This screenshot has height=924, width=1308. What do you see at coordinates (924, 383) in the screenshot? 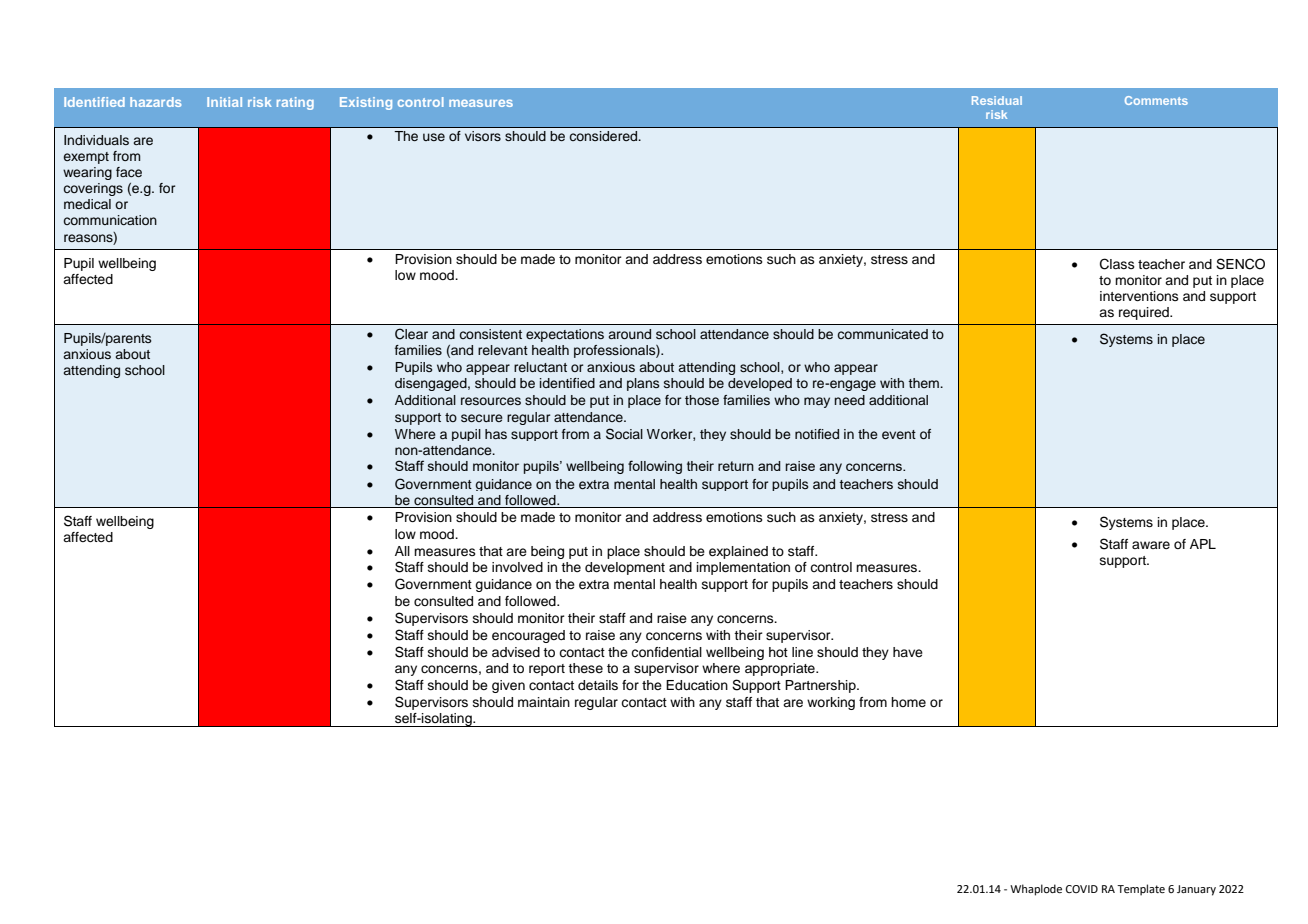
I see `them` at bounding box center [924, 383].
